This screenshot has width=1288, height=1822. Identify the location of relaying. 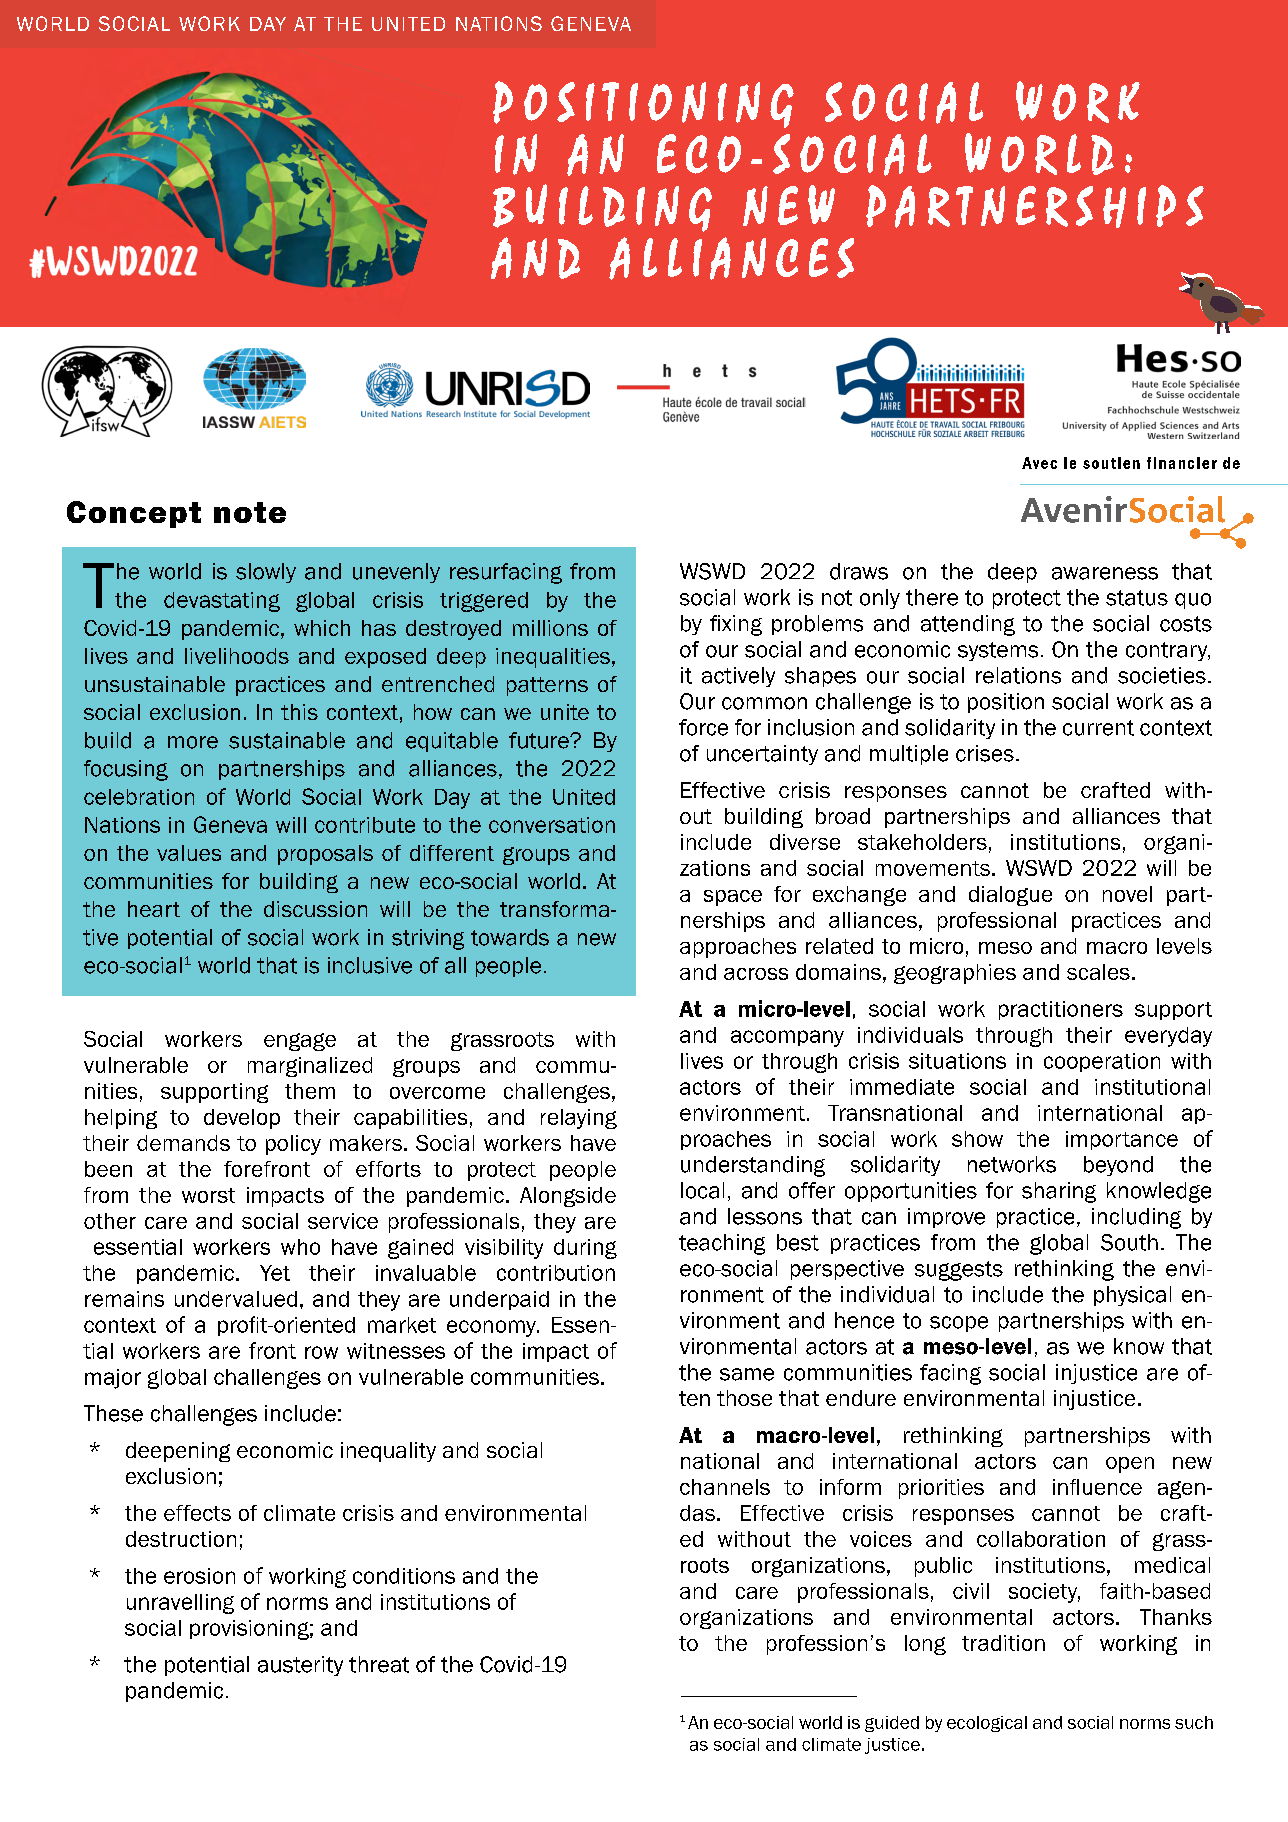
(579, 1119).
